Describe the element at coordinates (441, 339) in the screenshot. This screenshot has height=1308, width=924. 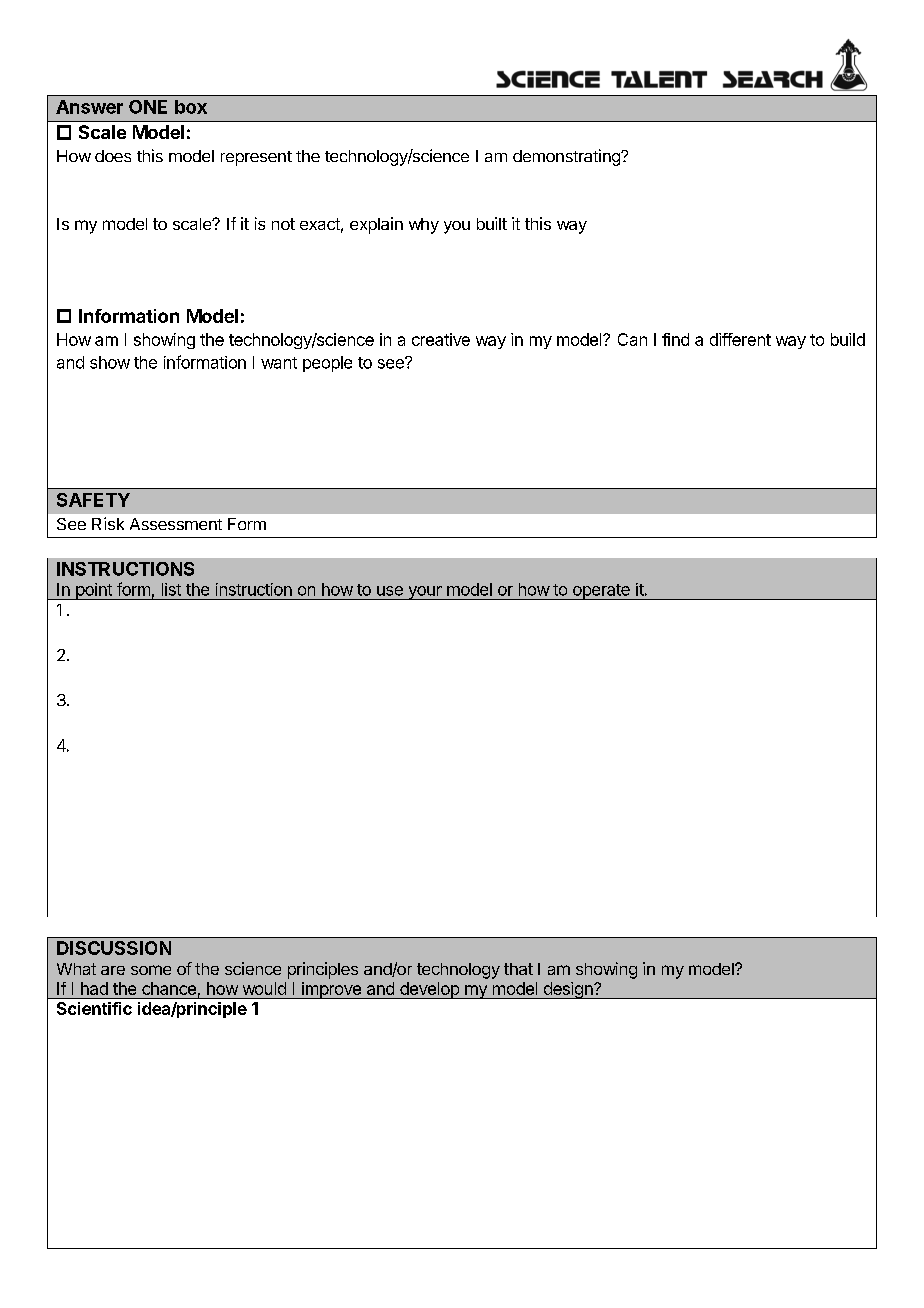
I see `creative` at that location.
